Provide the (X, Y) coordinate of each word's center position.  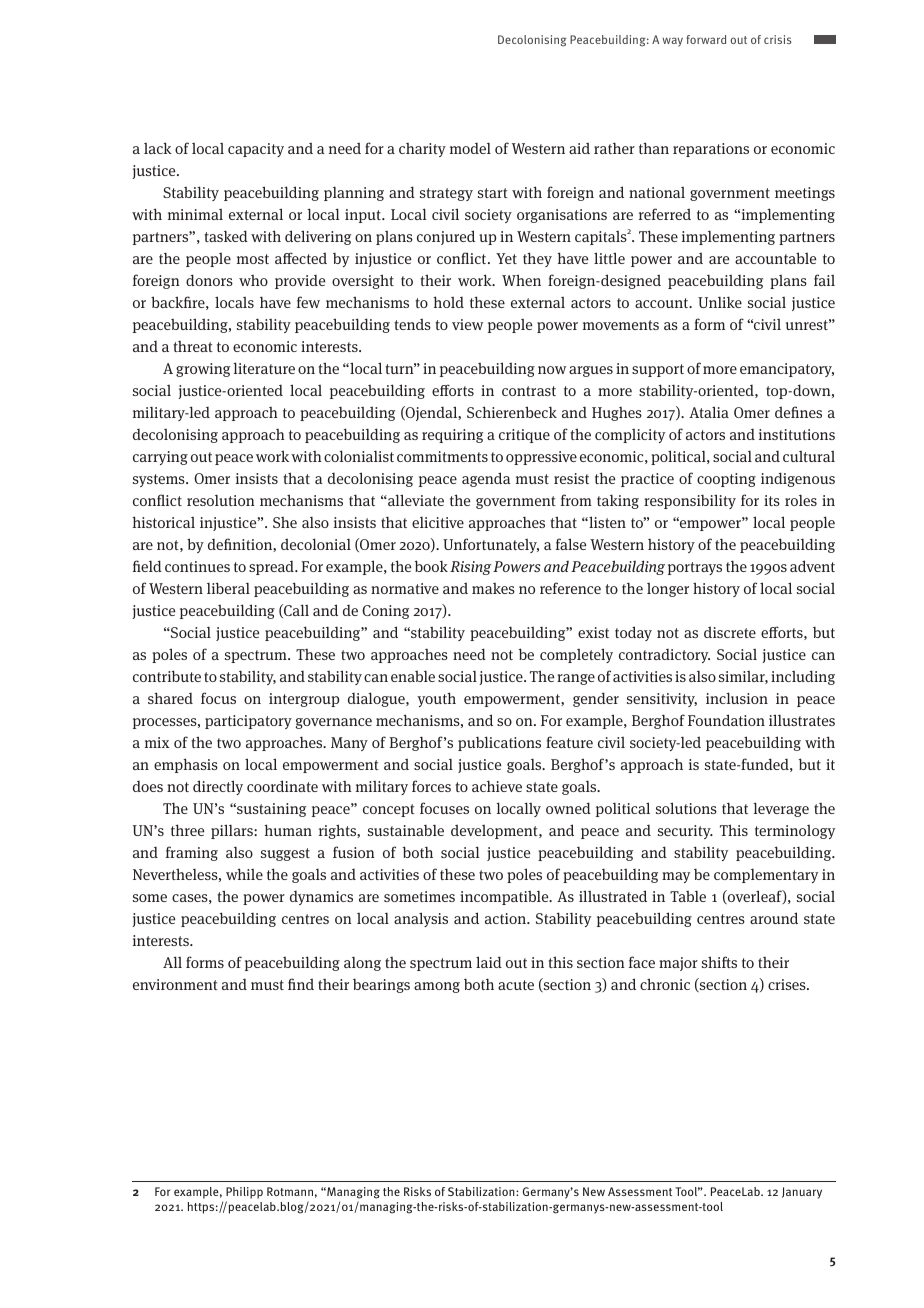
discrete (730, 632)
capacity (256, 150)
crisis (778, 39)
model (470, 148)
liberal (228, 588)
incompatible (505, 897)
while (244, 874)
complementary (766, 875)
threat (193, 346)
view (467, 324)
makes (493, 588)
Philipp (244, 1193)
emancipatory (787, 370)
